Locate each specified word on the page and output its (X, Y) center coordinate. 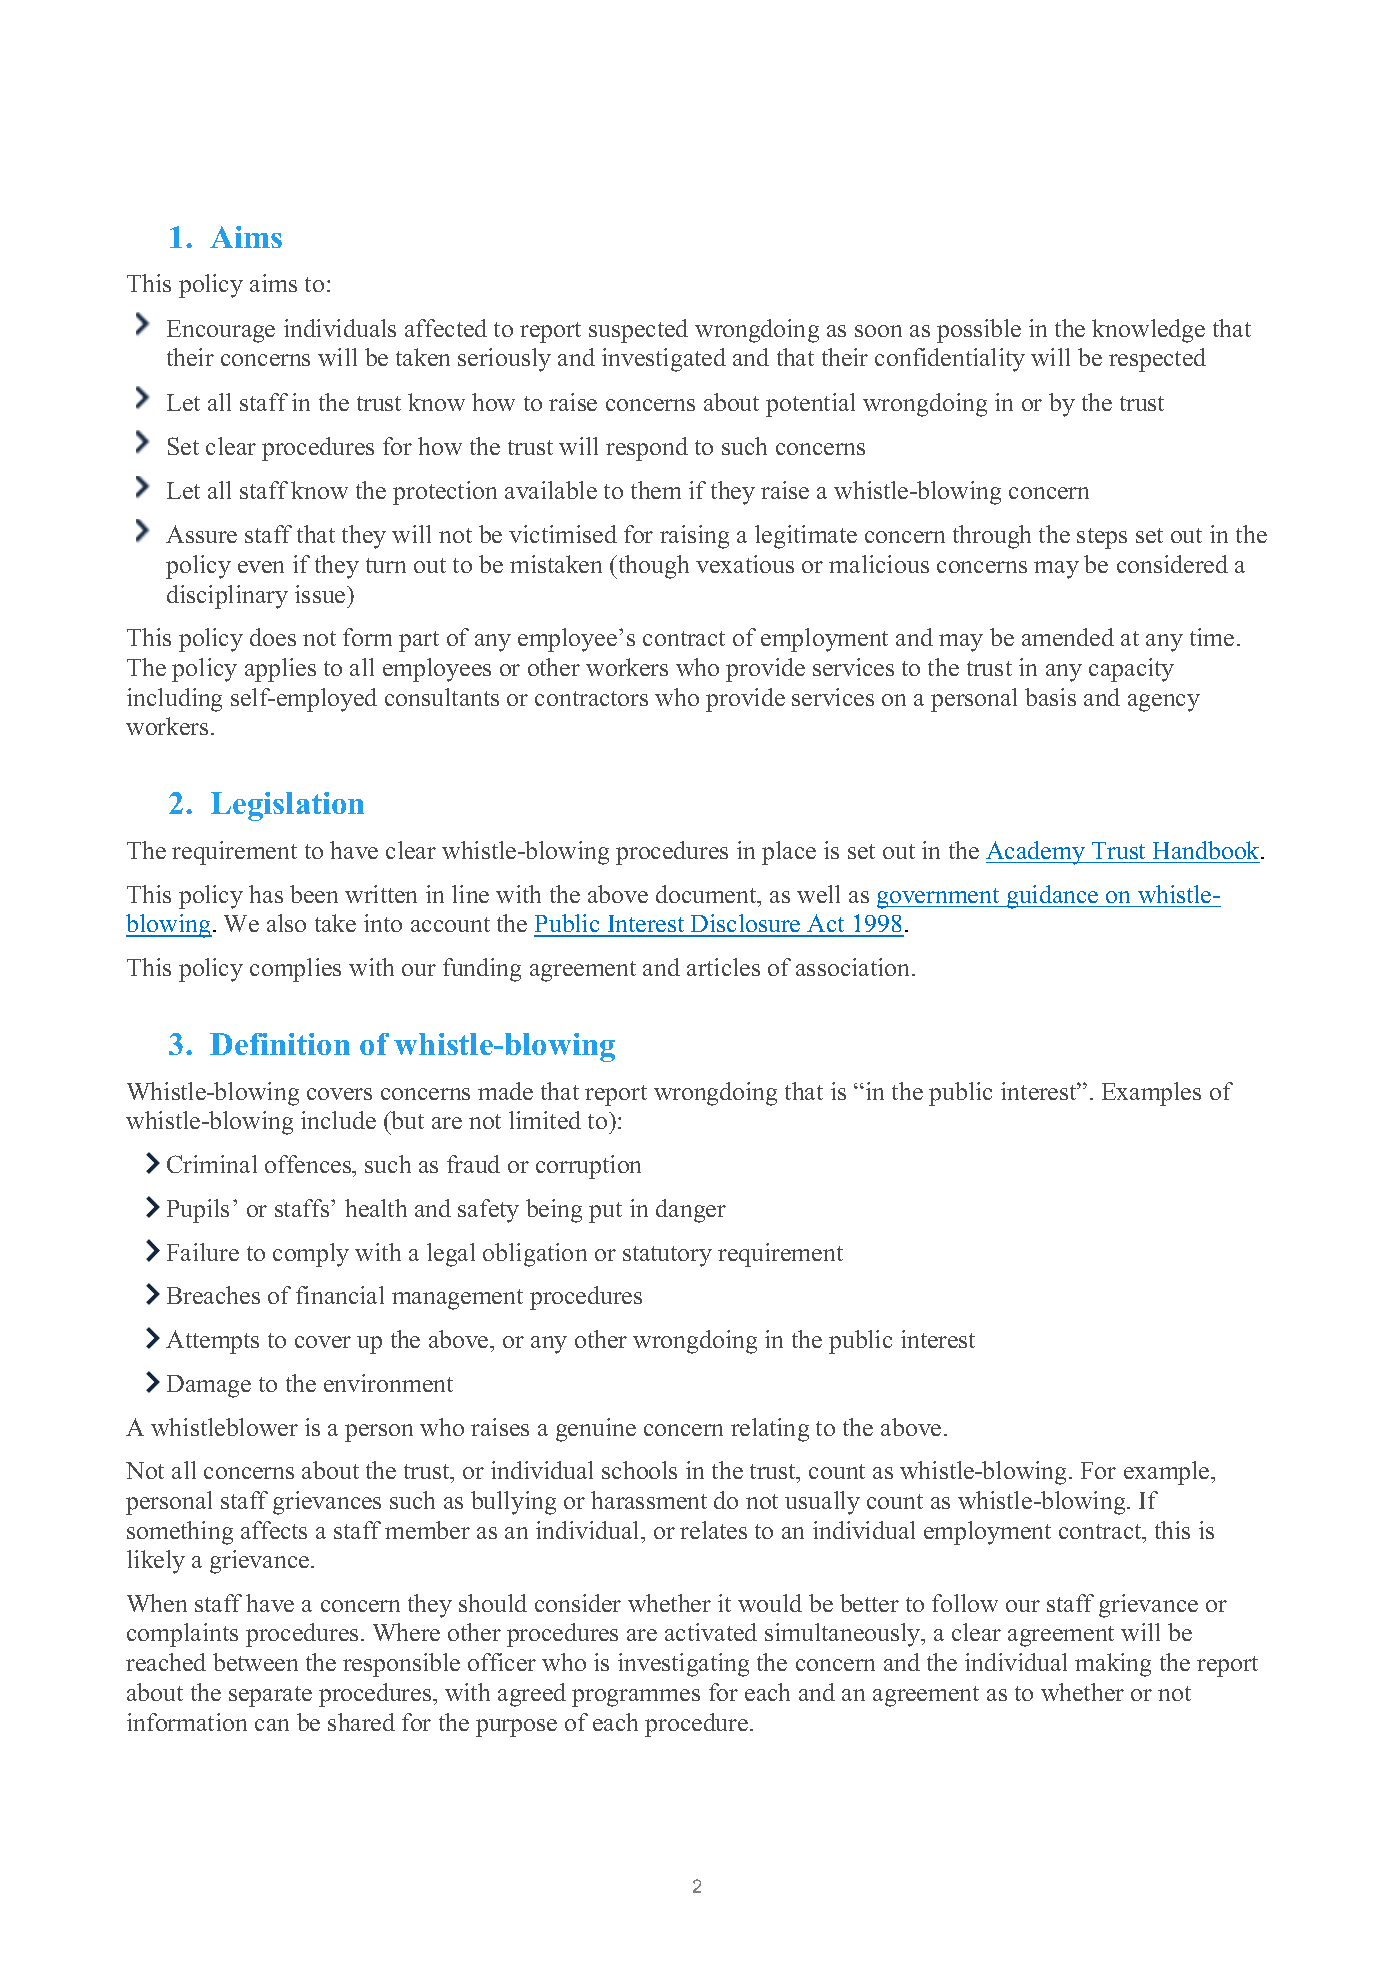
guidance (1053, 897)
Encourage (221, 331)
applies (280, 670)
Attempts (212, 1342)
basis (1050, 697)
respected (1157, 360)
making (1113, 1665)
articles (723, 967)
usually (822, 1503)
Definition (280, 1044)
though (652, 567)
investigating (683, 1665)
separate (270, 1696)
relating (770, 1430)
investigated (664, 360)
